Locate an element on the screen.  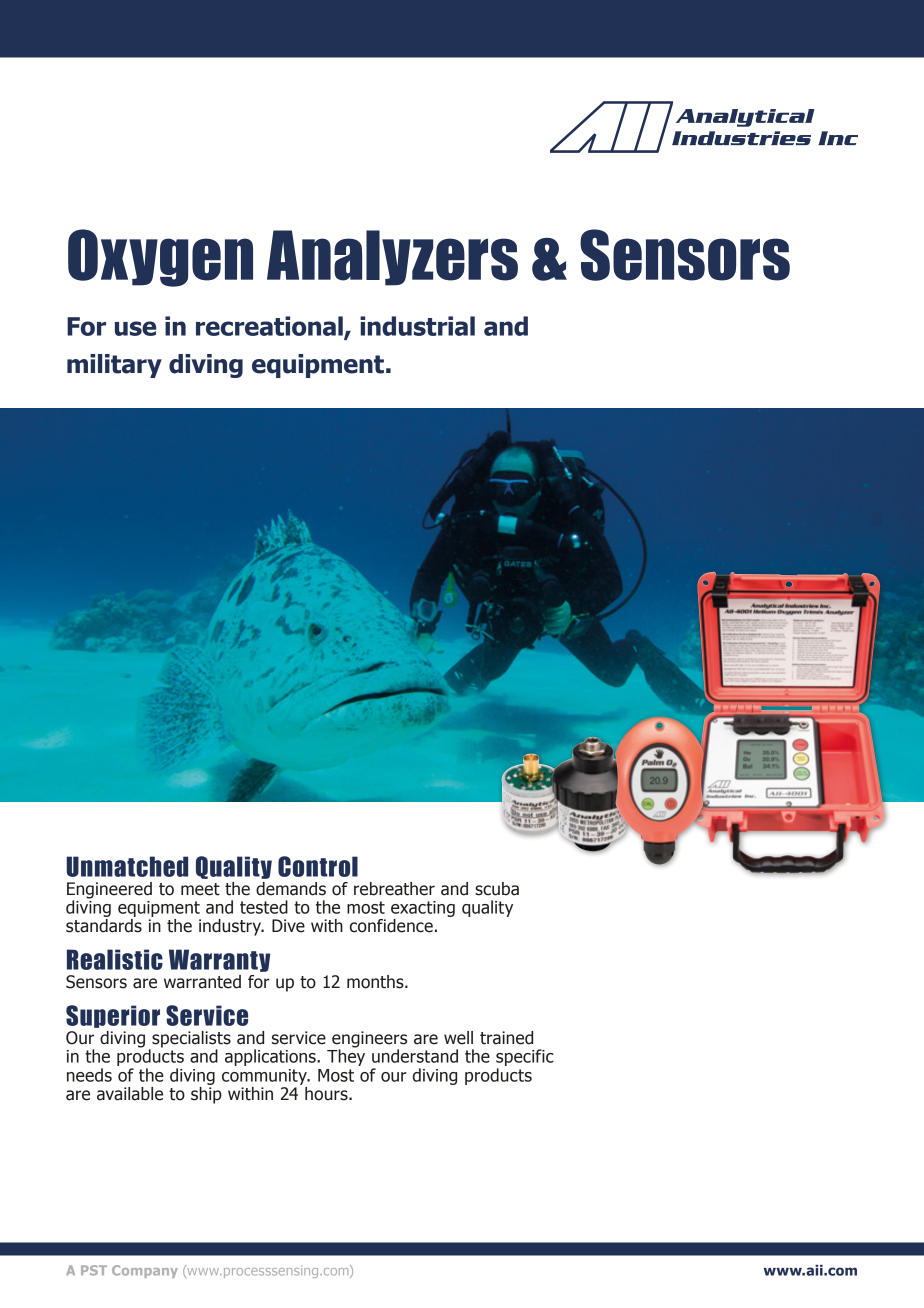
Control is located at coordinates (318, 866).
